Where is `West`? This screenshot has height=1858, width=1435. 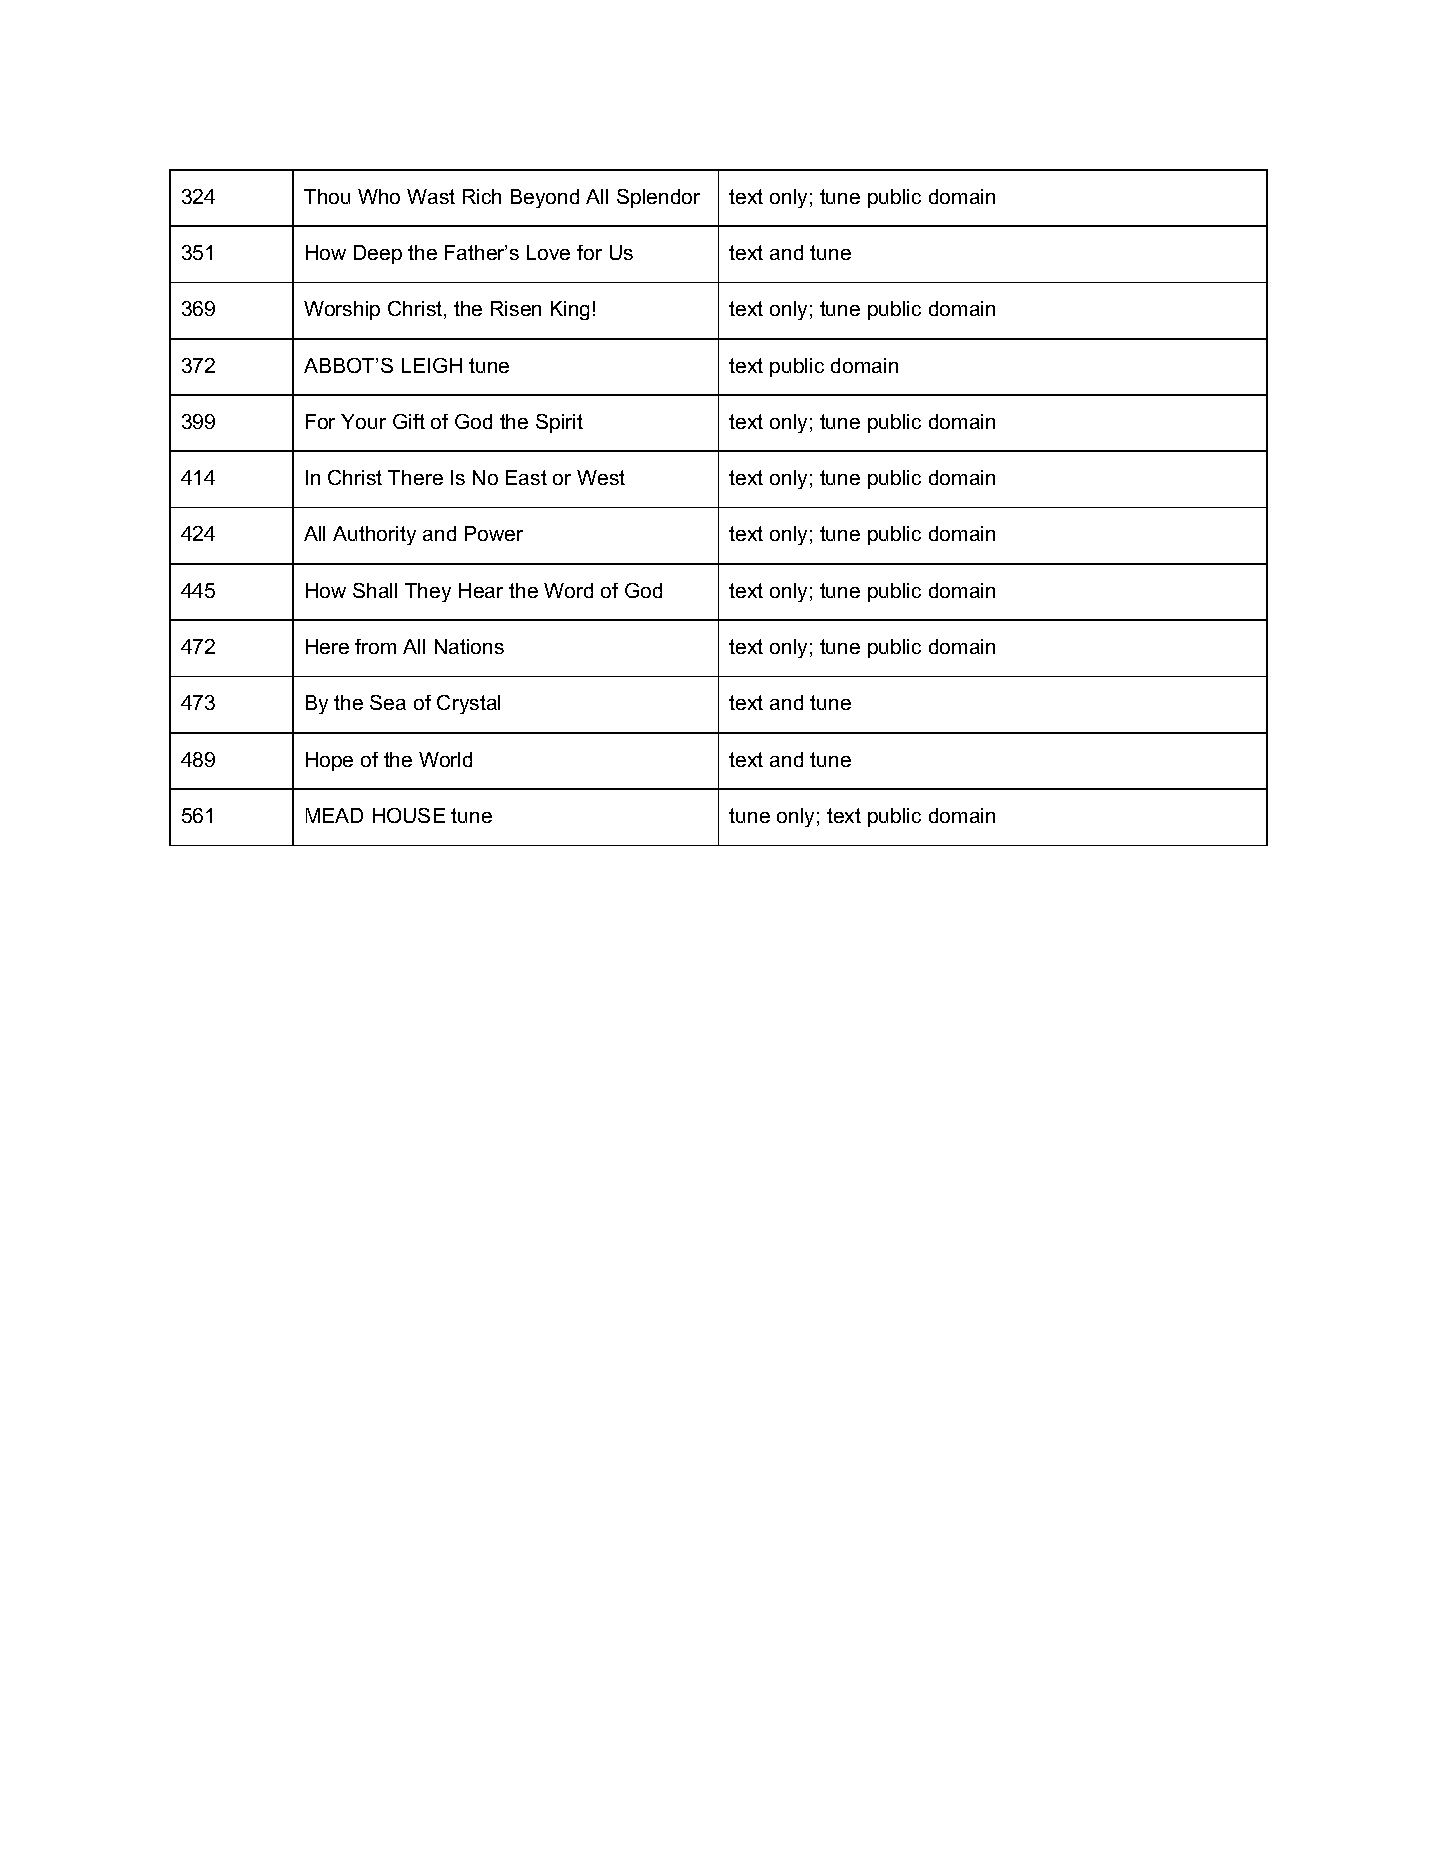 West is located at coordinates (601, 477).
